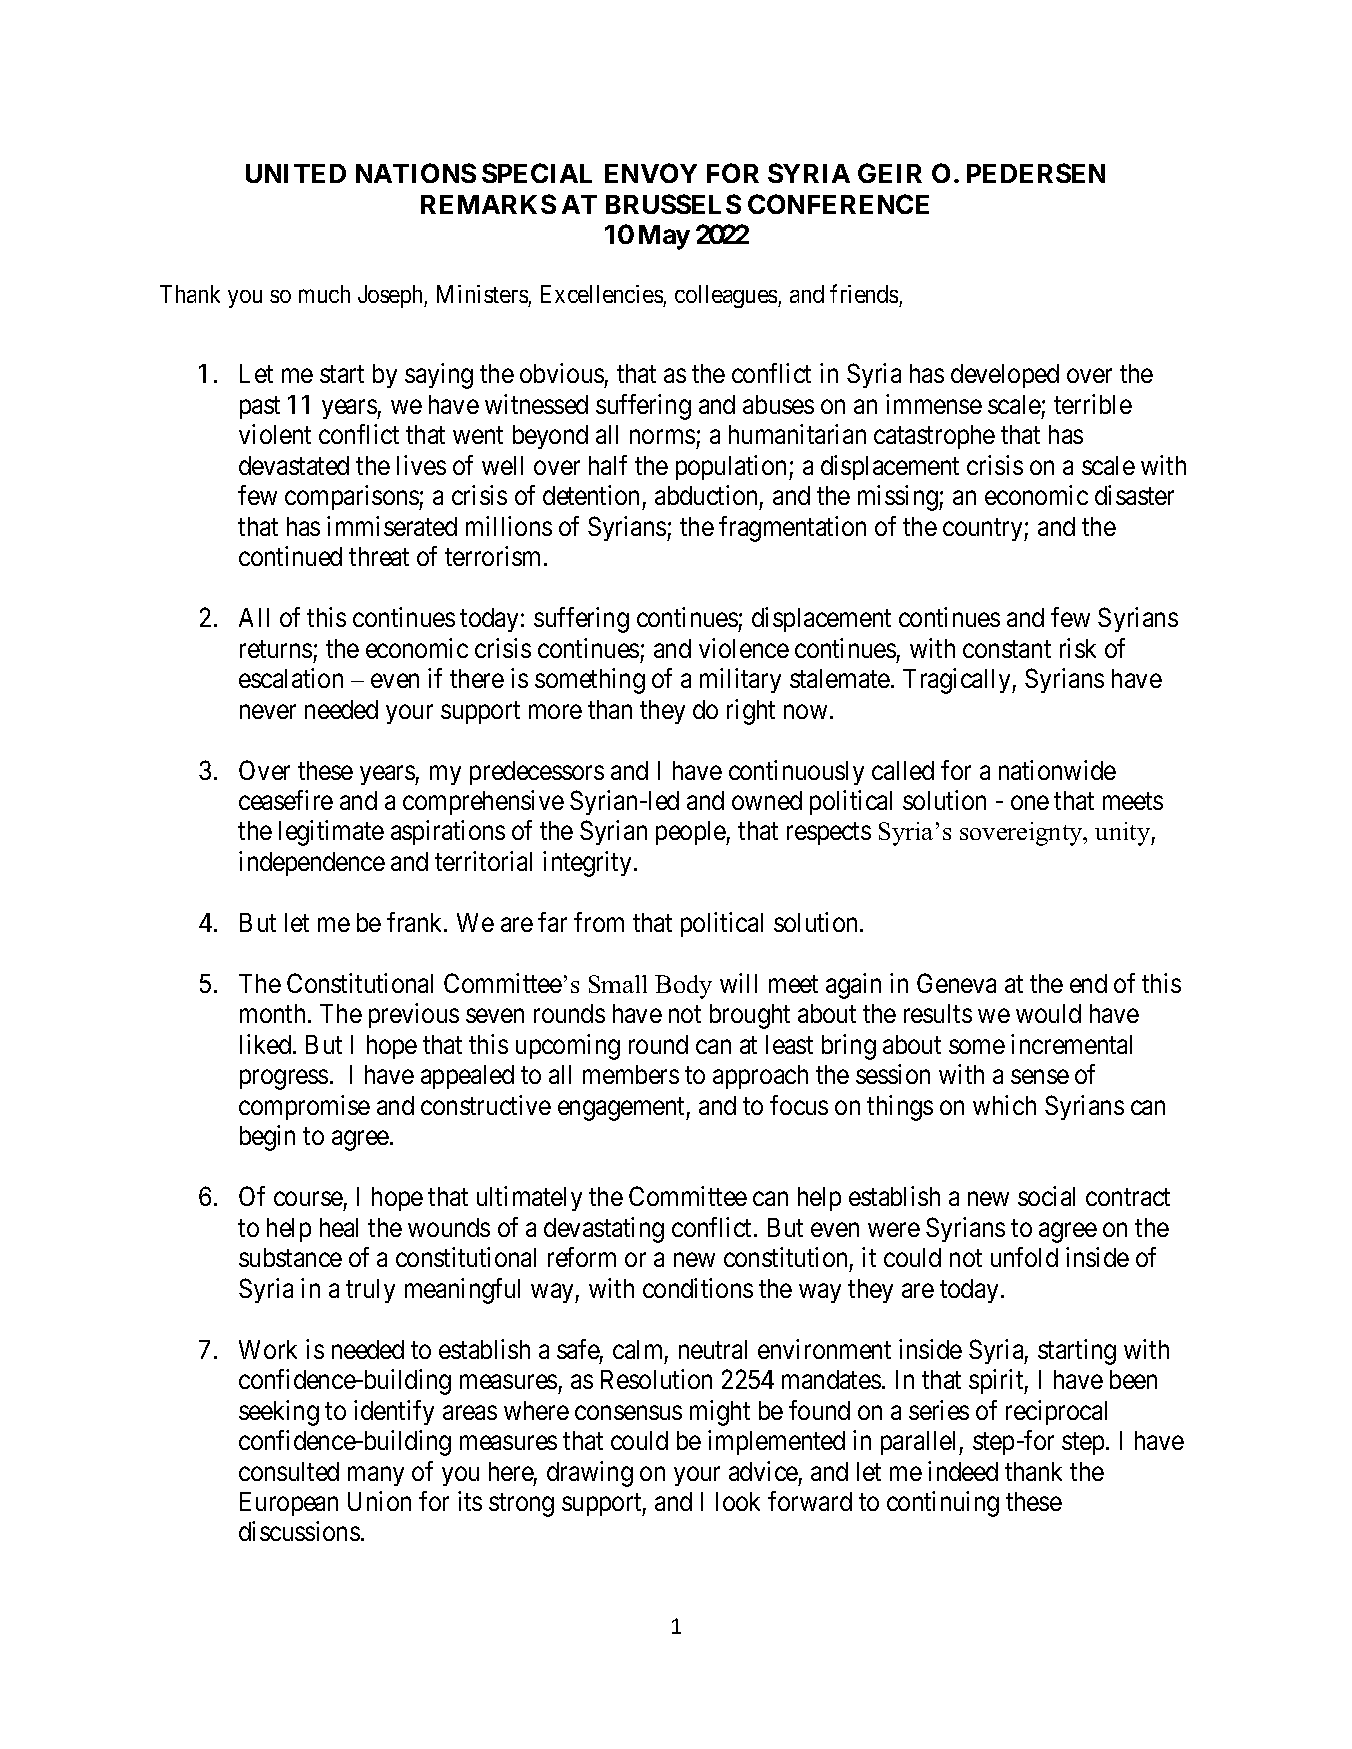  Describe the element at coordinates (1036, 173) in the screenshot. I see `PEDERSEN` at that location.
